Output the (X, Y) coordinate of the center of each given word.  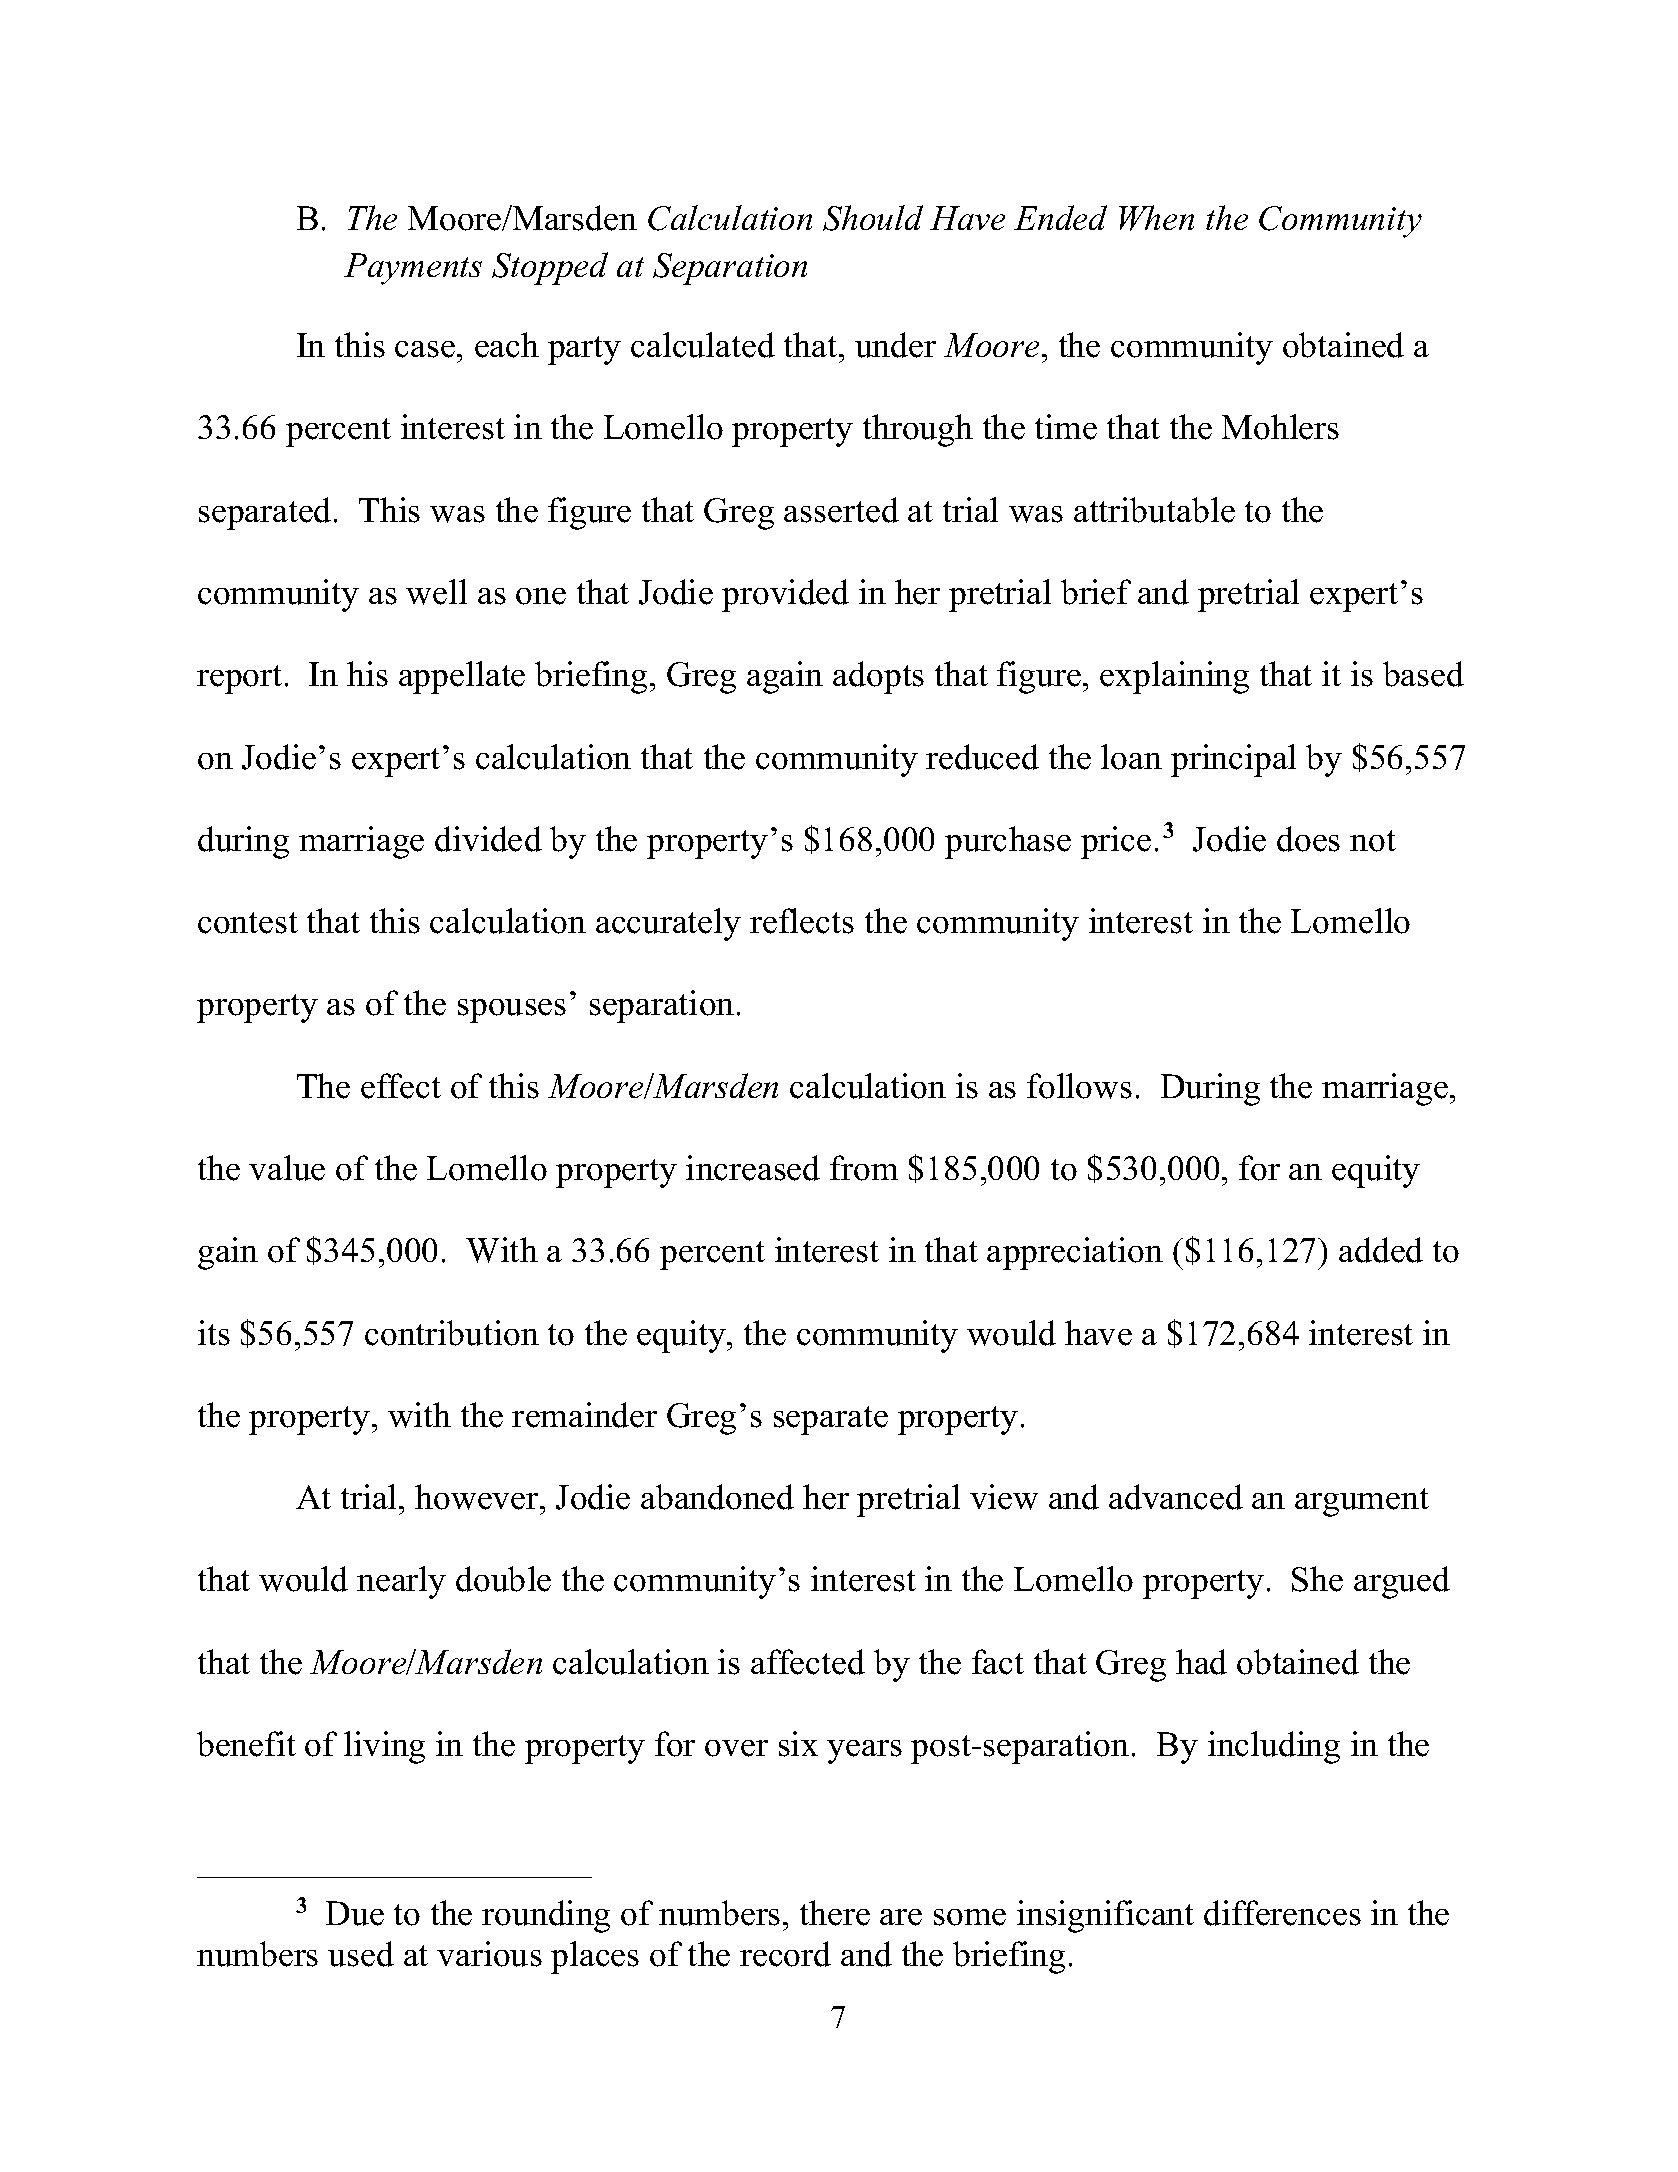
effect (401, 1086)
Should (873, 218)
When (1156, 218)
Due (355, 1913)
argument (1362, 1502)
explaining (1174, 677)
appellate (462, 677)
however (478, 1497)
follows (1079, 1086)
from (864, 1168)
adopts (878, 677)
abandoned (717, 1497)
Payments (413, 269)
